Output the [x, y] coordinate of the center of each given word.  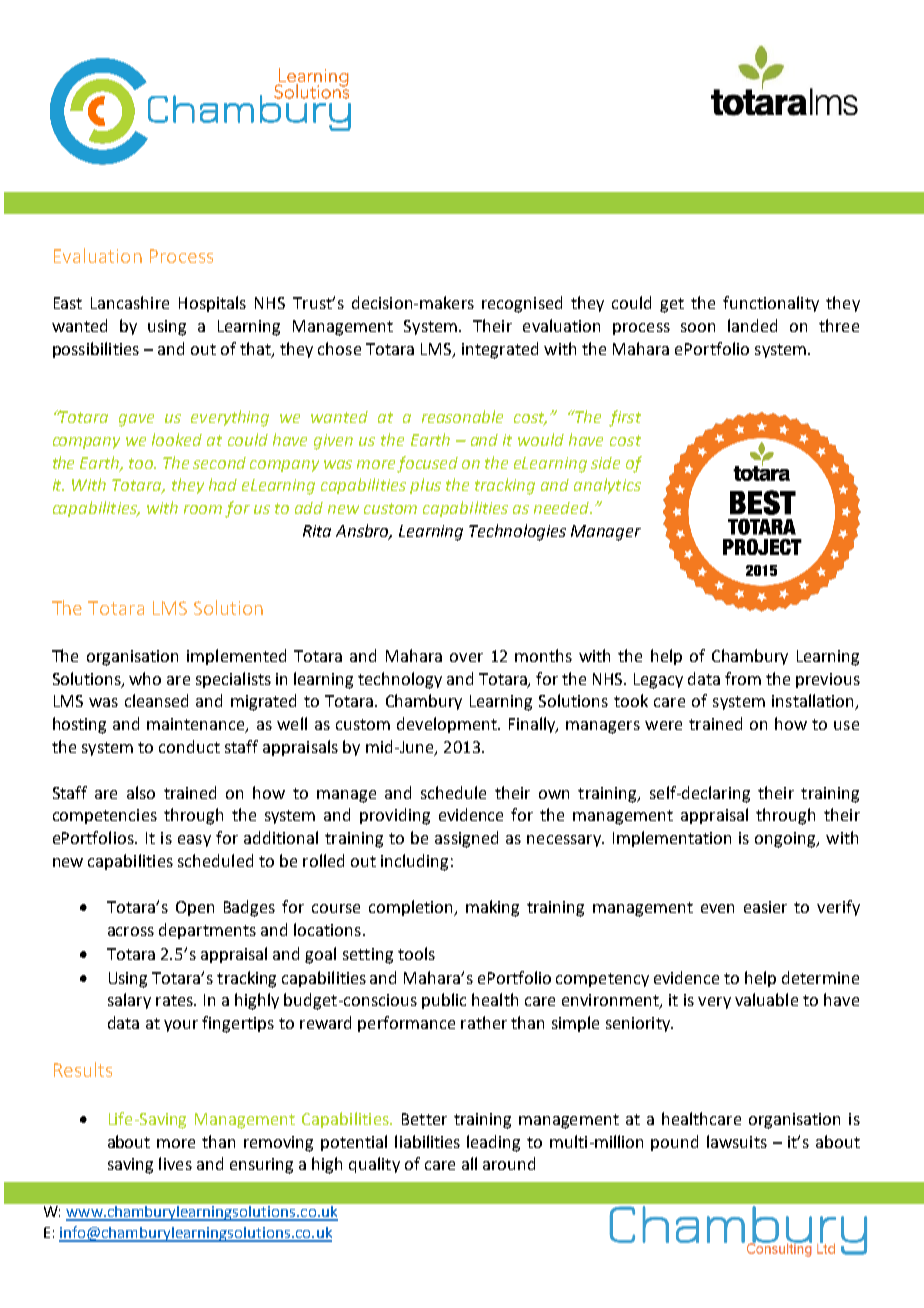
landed [752, 325]
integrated [500, 350]
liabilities [427, 1141]
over [466, 657]
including [414, 862]
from [743, 678]
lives [175, 1163]
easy [194, 841]
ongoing [786, 840]
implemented [236, 657]
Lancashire [130, 302]
